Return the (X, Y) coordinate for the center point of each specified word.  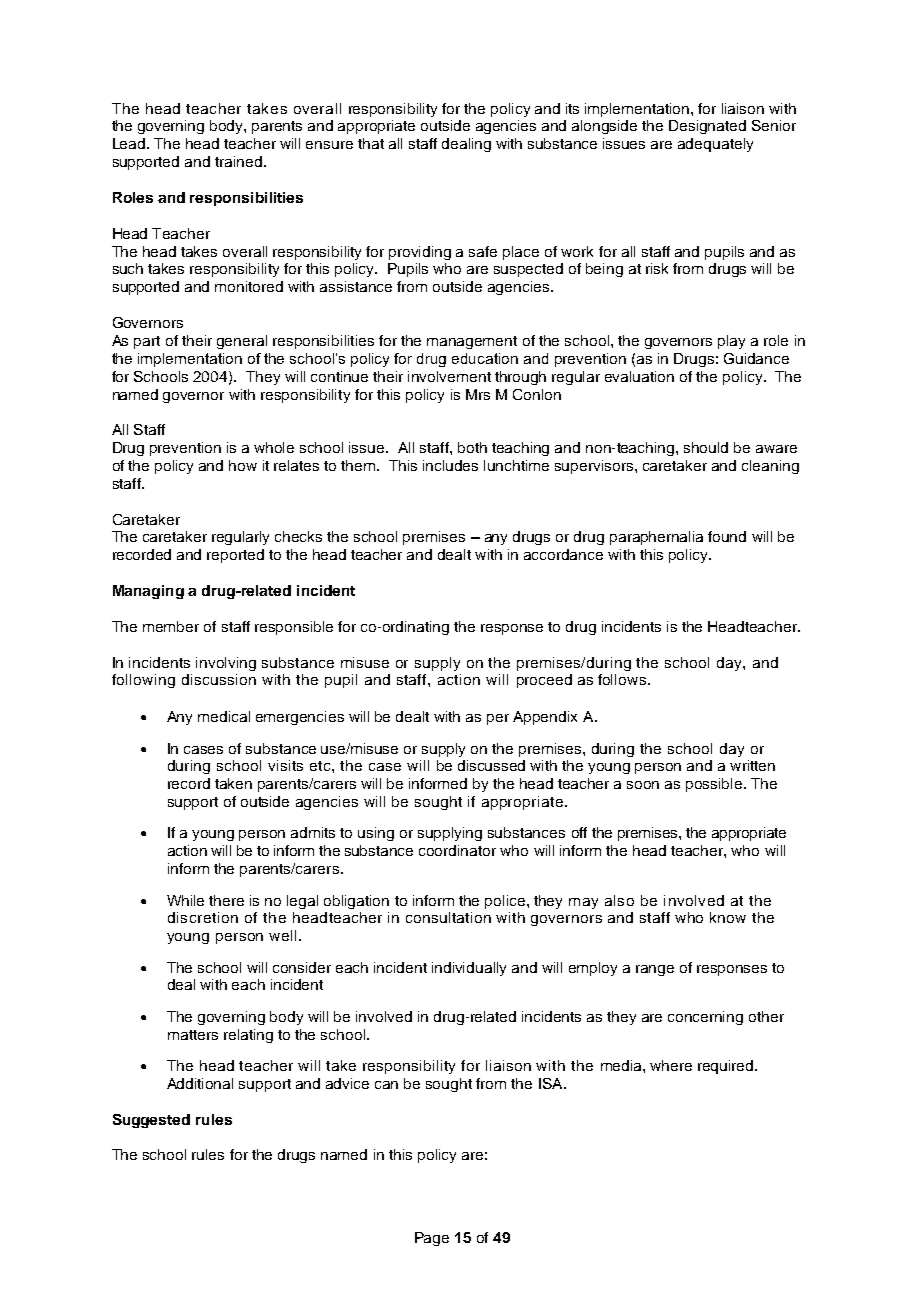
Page (432, 1239)
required (727, 1067)
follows (622, 679)
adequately (715, 145)
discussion (219, 679)
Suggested (151, 1121)
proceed (544, 681)
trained (238, 161)
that (371, 143)
